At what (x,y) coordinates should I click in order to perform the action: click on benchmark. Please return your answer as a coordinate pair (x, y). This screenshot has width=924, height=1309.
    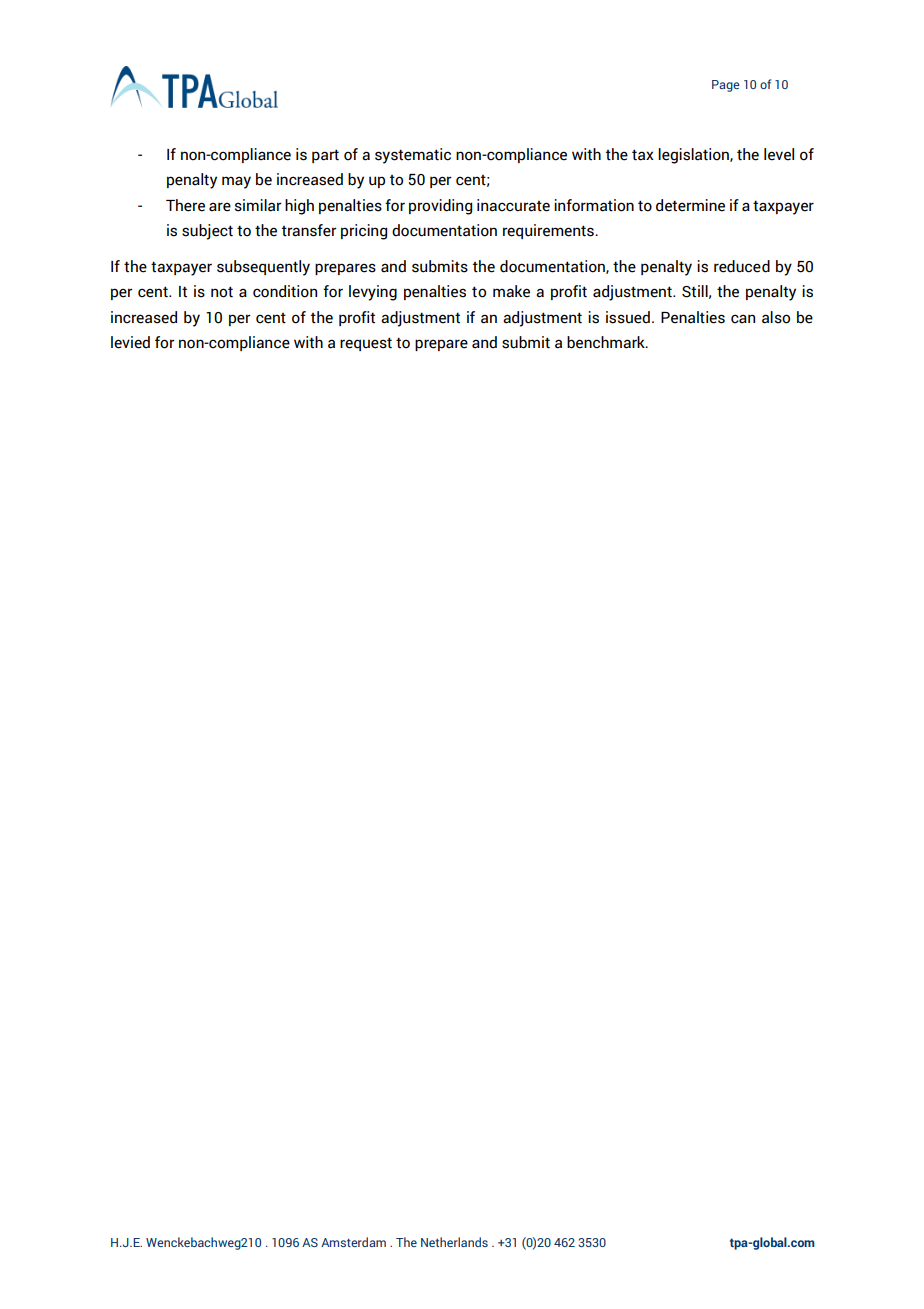
    Looking at the image, I should click on (607, 342).
